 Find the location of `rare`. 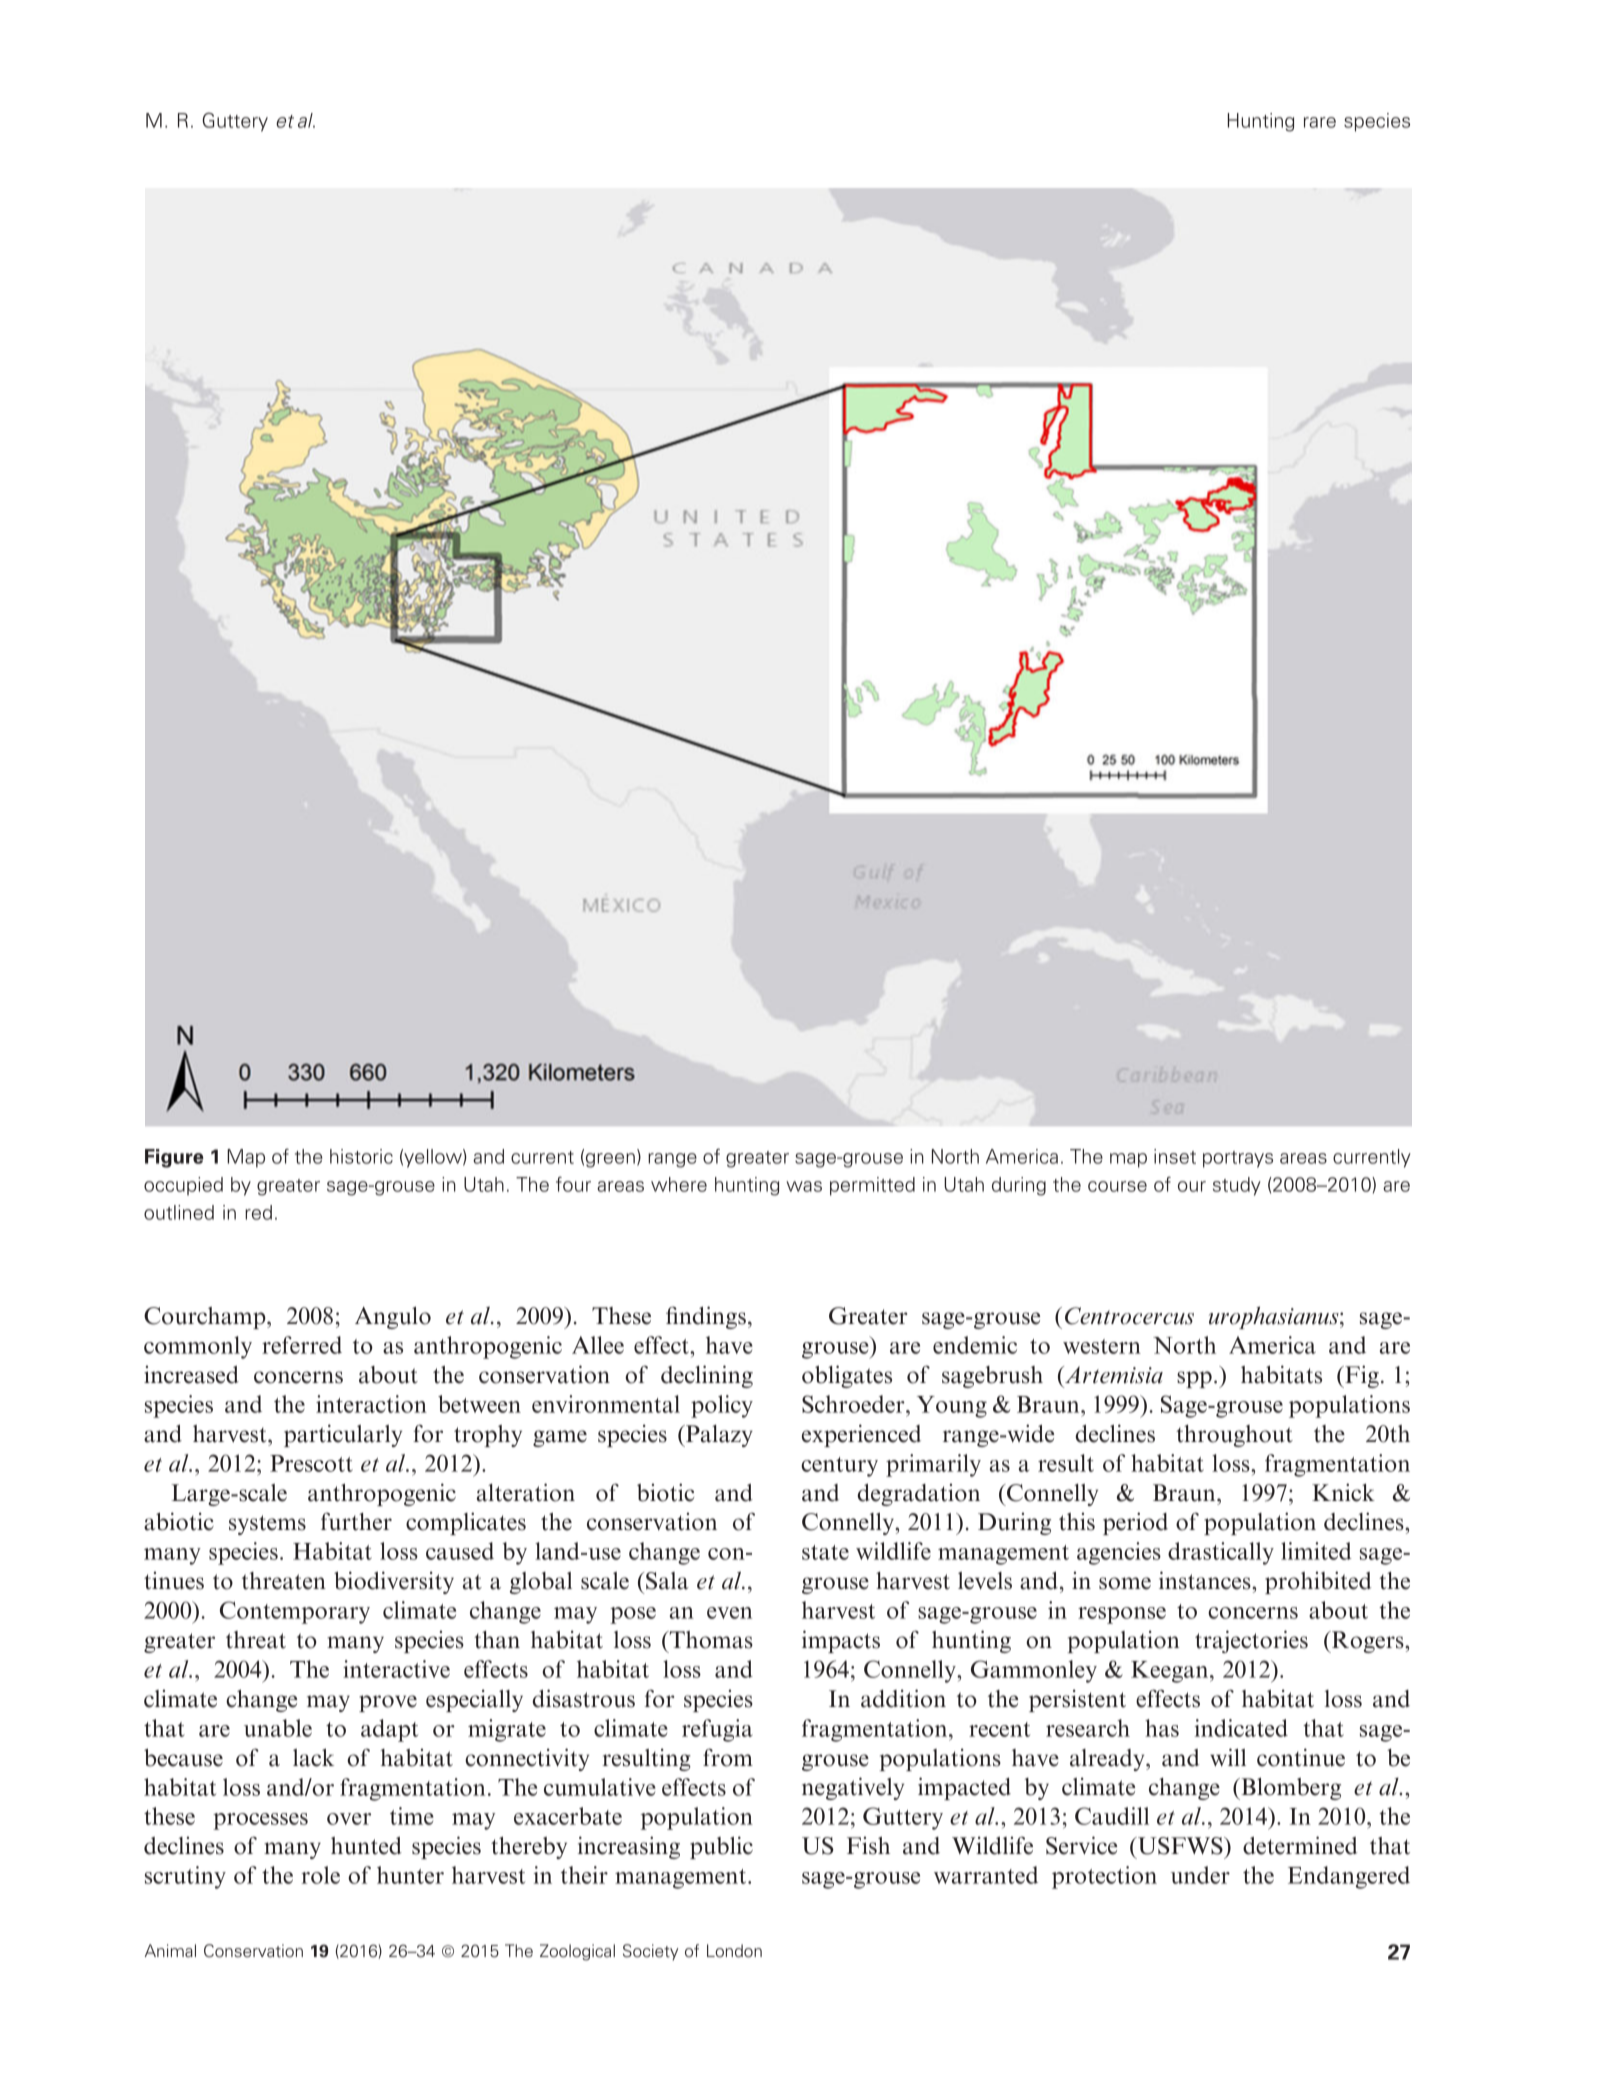

rare is located at coordinates (1320, 122).
